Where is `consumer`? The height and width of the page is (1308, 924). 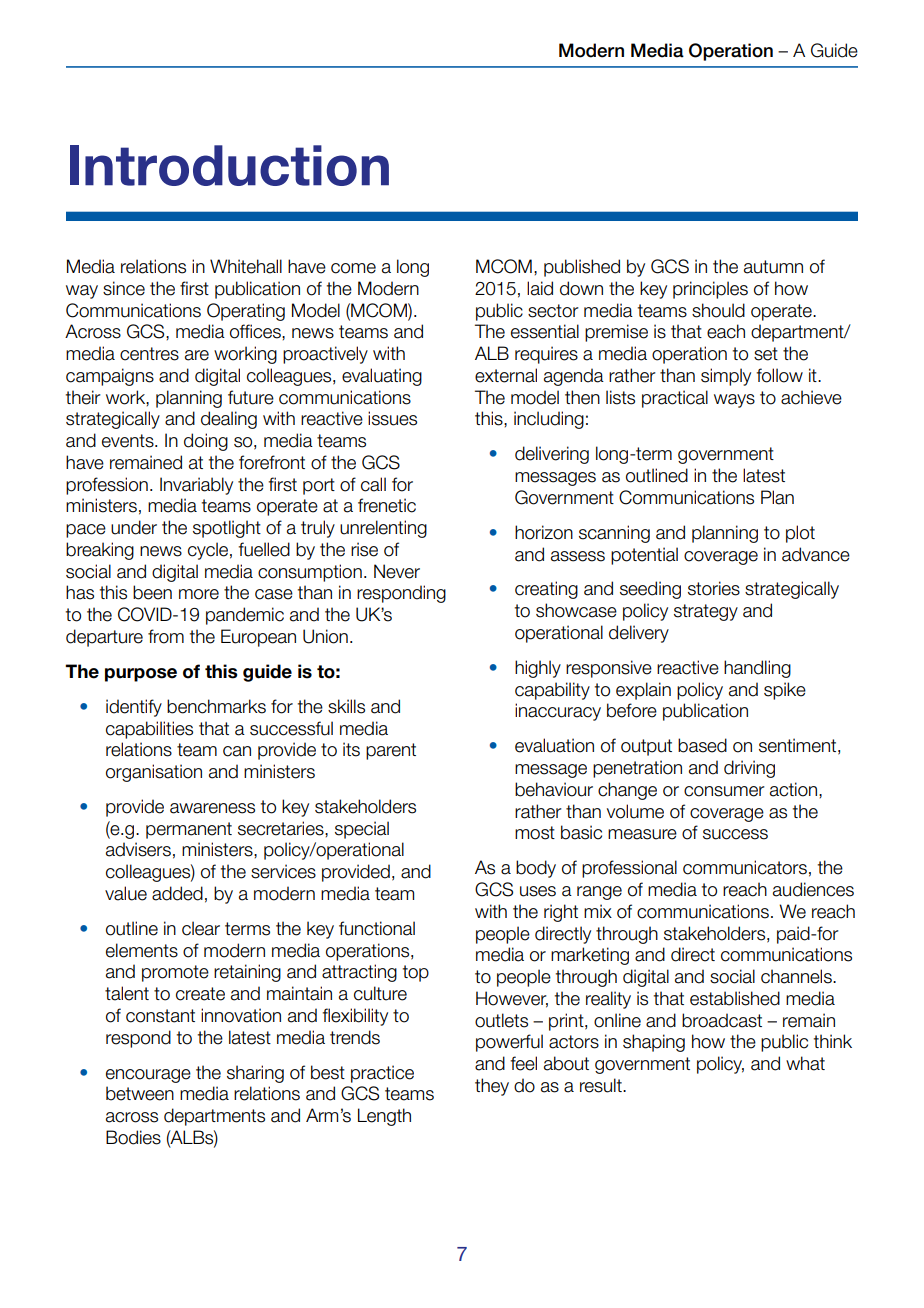 consumer is located at coordinates (724, 791).
